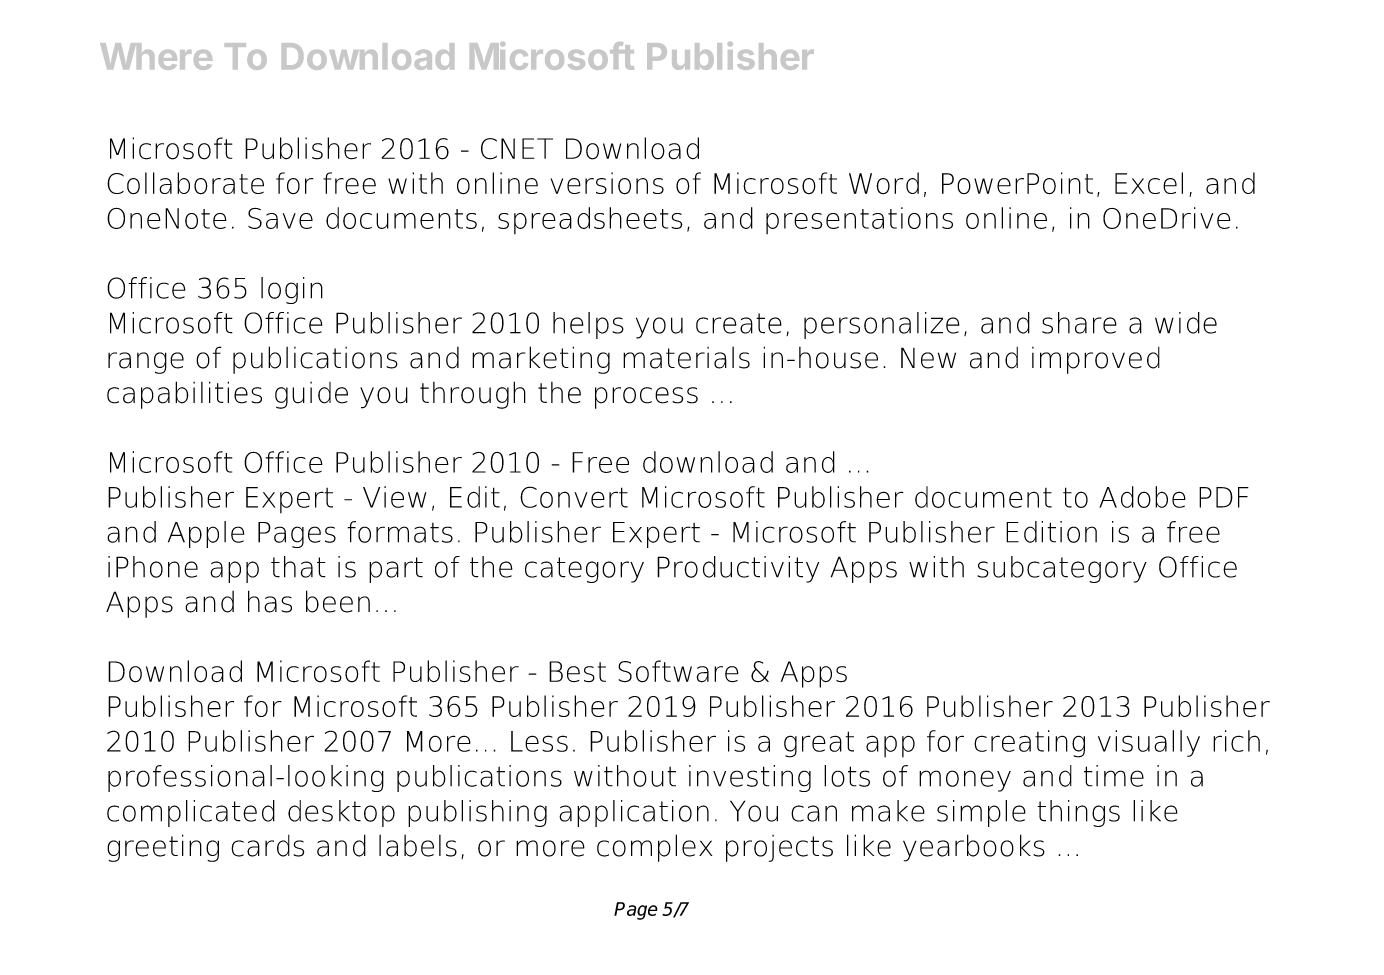  What do you see at coordinates (267, 846) in the image?
I see `cards` at bounding box center [267, 846].
